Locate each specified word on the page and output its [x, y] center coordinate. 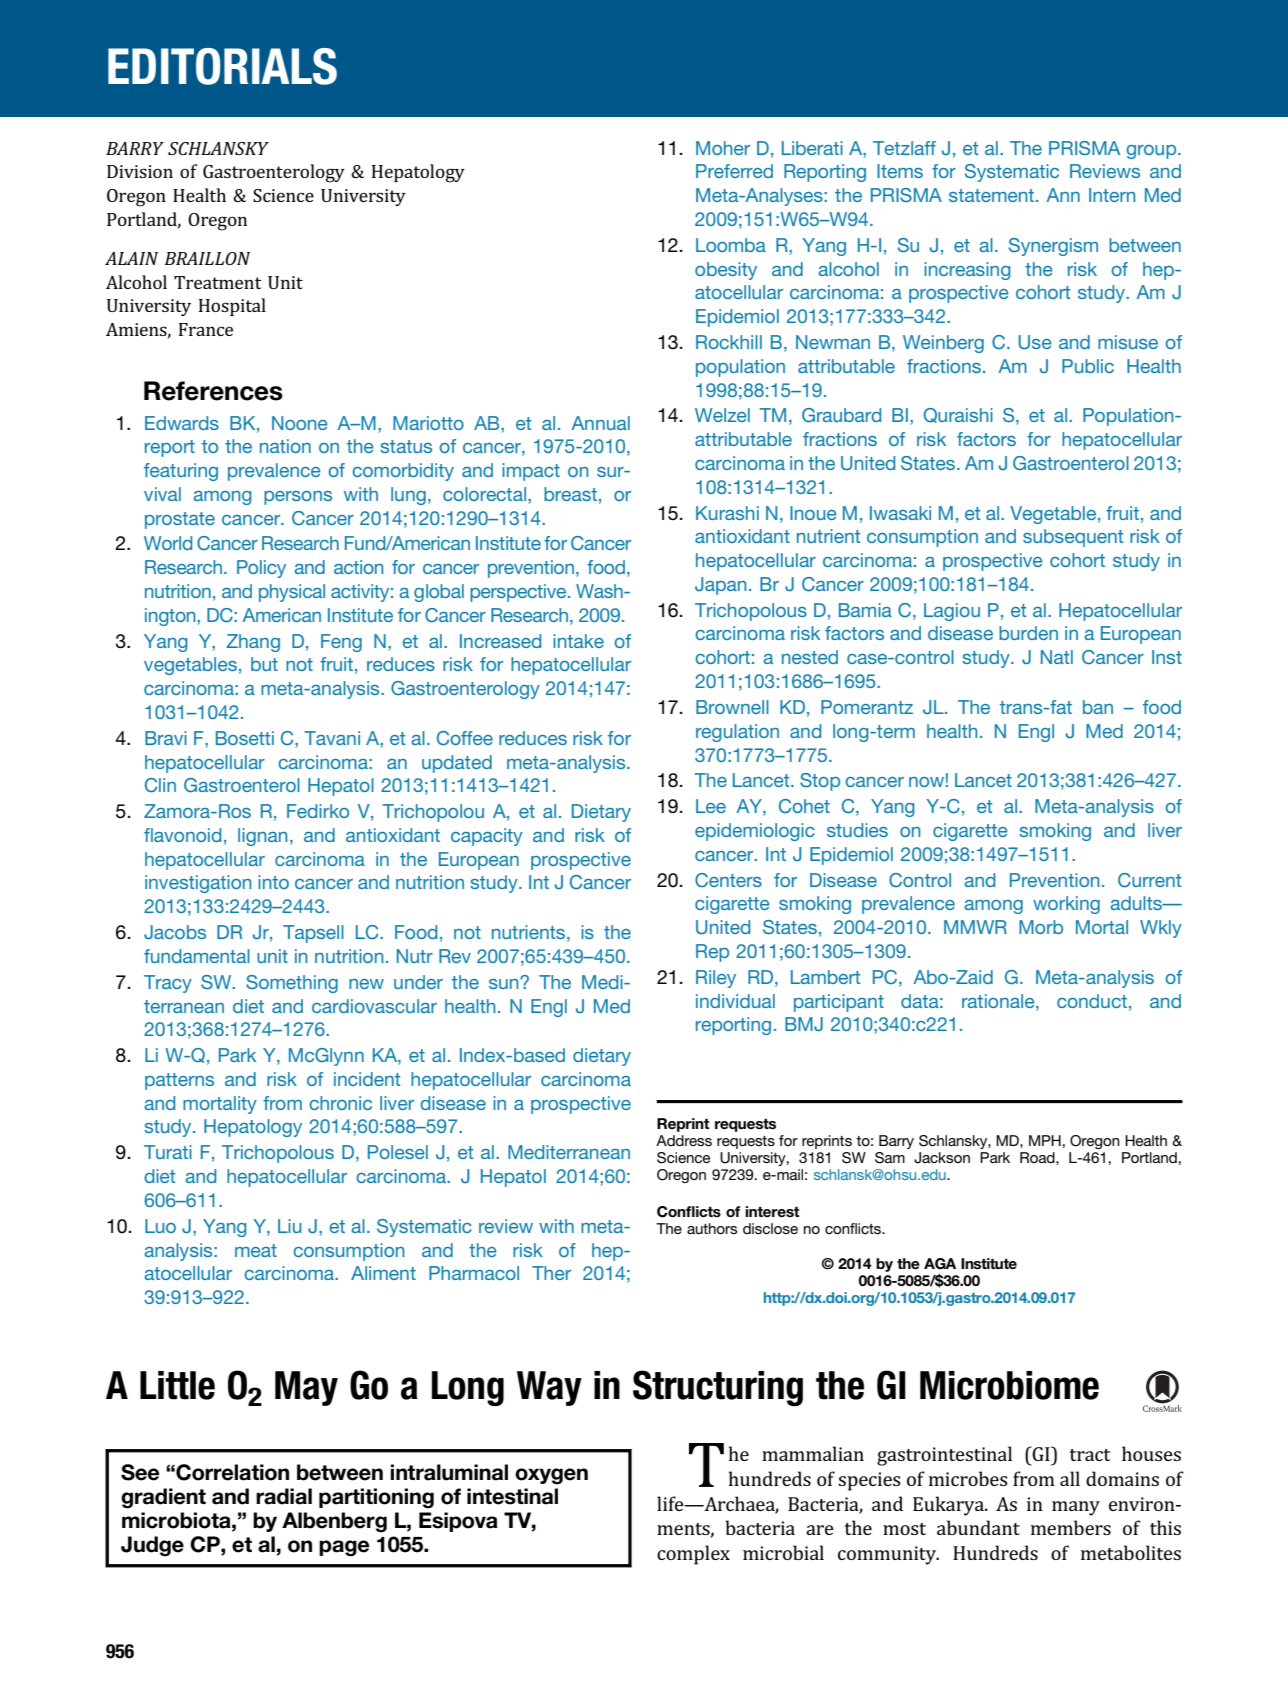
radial [284, 1496]
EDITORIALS [222, 66]
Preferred [734, 171]
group [1152, 152]
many [1076, 1508]
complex [693, 1555]
